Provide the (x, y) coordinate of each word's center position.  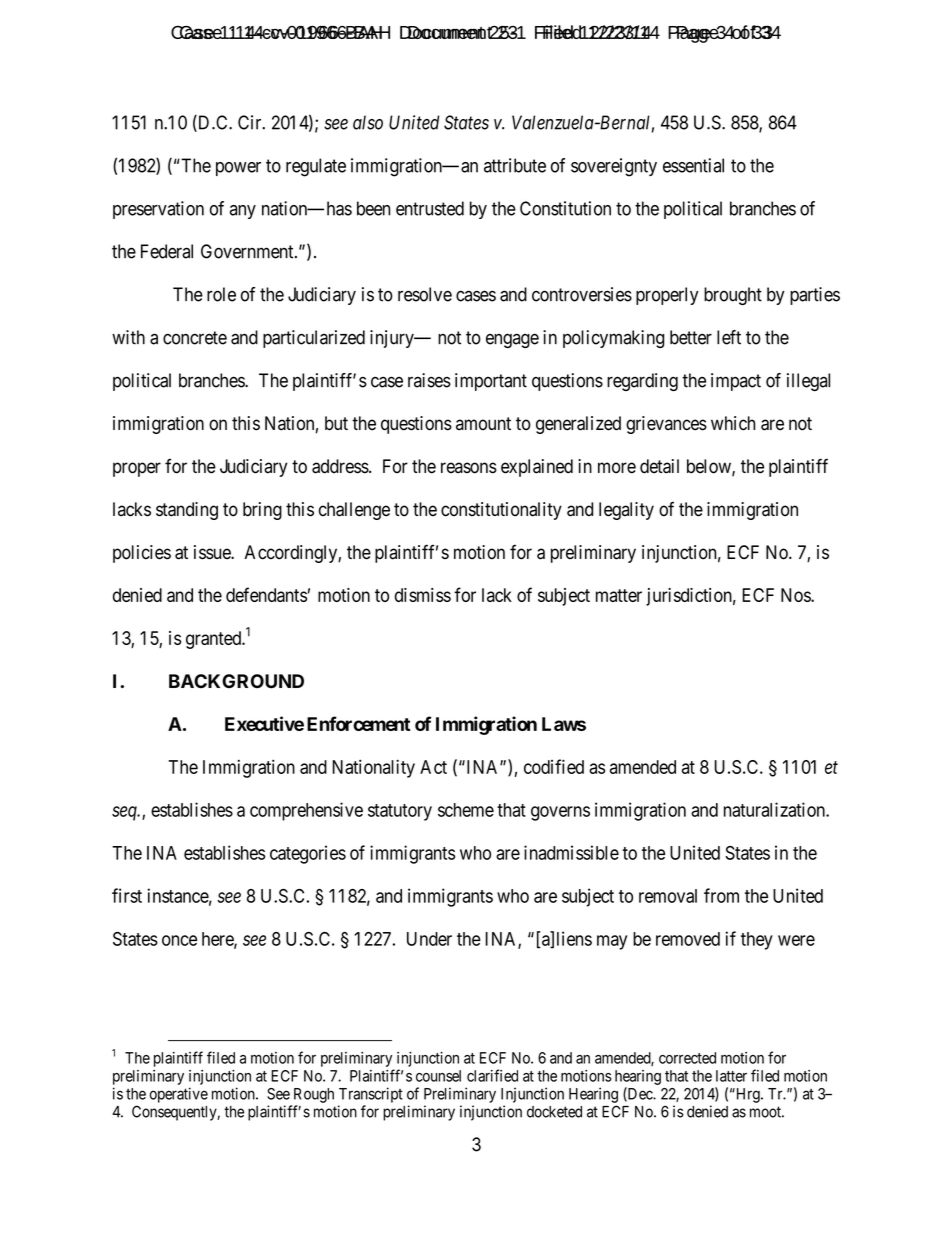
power (238, 169)
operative (179, 1095)
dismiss (423, 595)
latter (731, 1076)
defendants (266, 594)
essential (693, 165)
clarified (492, 1075)
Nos (796, 595)
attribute (515, 165)
